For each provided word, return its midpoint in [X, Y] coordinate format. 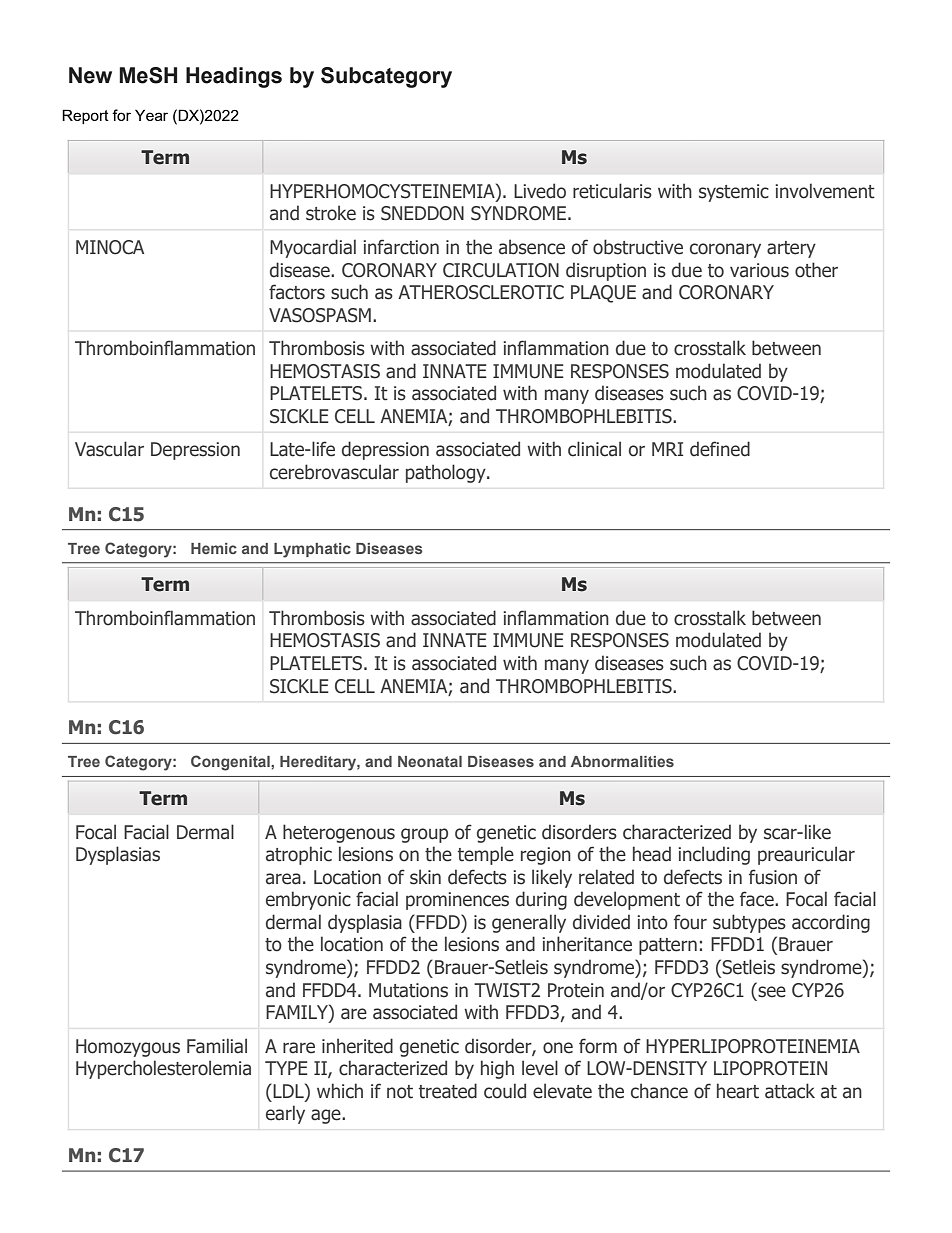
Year [151, 115]
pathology [447, 473]
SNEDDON [422, 213]
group [424, 835]
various [759, 270]
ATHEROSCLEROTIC [481, 292]
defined [720, 449]
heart [738, 1091]
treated [448, 1091]
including [714, 855]
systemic [734, 193]
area [283, 879]
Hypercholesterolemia [163, 1069]
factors [297, 292]
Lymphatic [312, 550]
